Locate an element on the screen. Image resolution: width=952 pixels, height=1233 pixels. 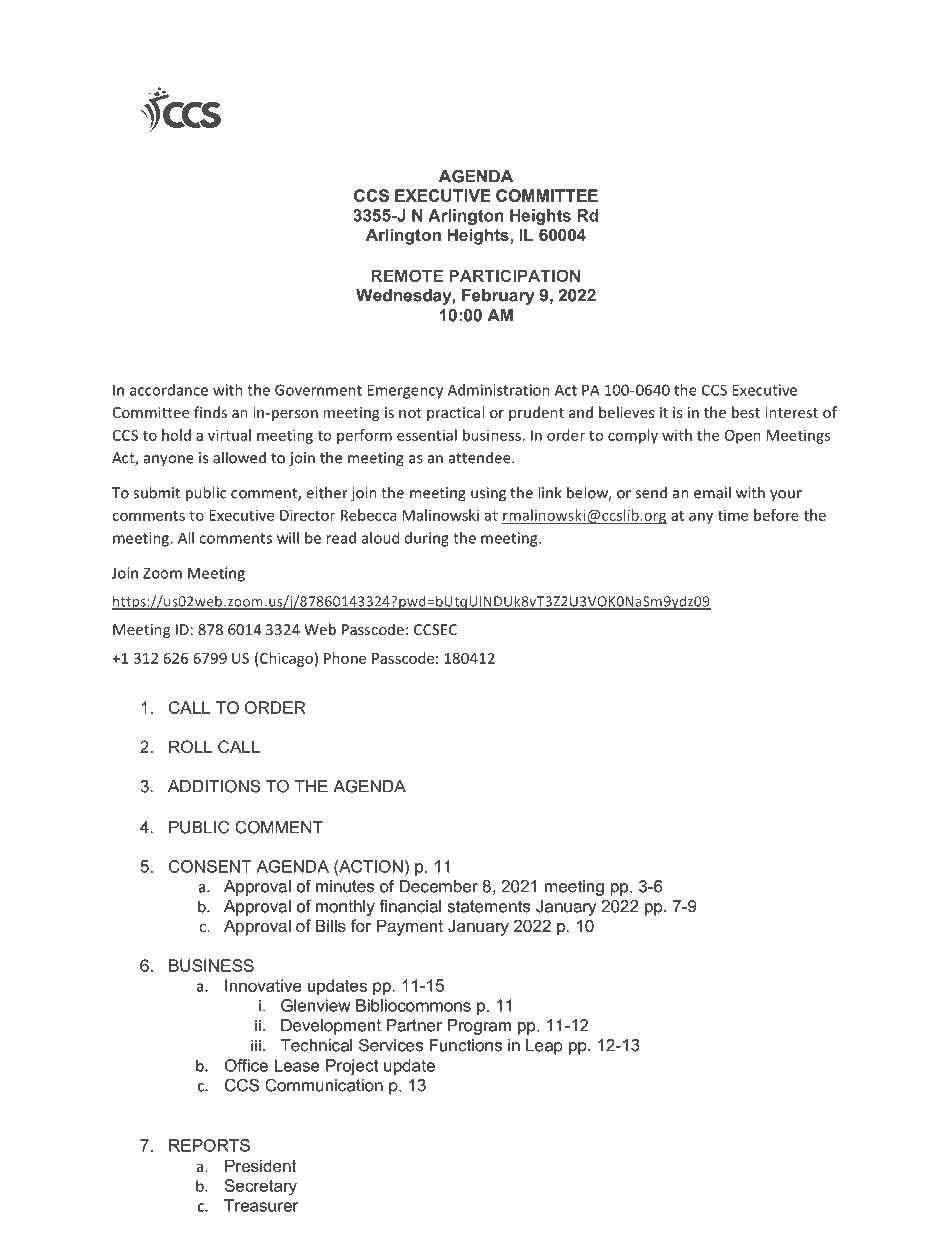
ROLL is located at coordinates (190, 746).
